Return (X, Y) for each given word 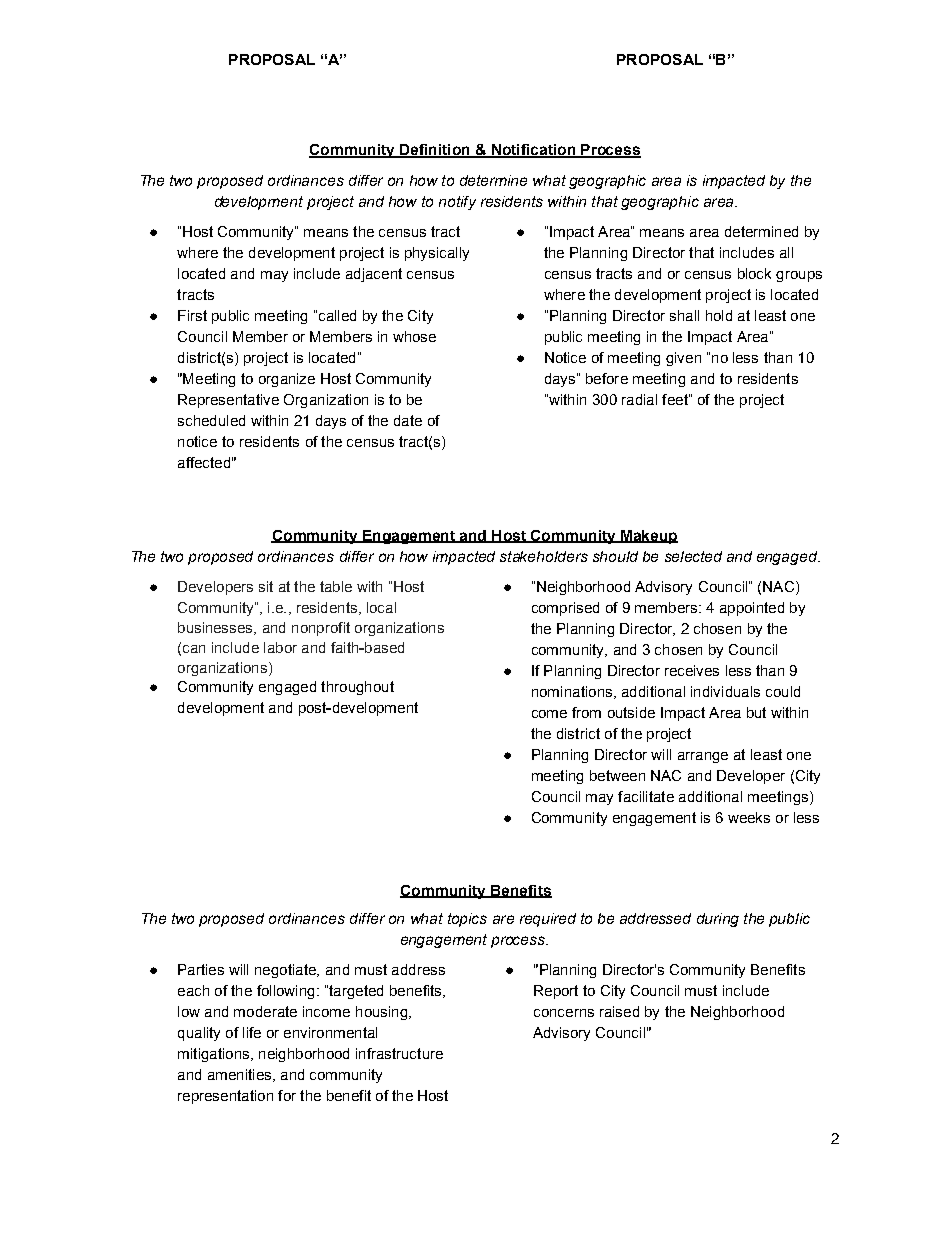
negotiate (286, 971)
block (754, 273)
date (408, 420)
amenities (241, 1075)
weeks (749, 817)
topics (467, 920)
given (683, 359)
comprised (565, 609)
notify (457, 203)
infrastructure (399, 1053)
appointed (752, 609)
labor (280, 647)
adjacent (374, 275)
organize (287, 380)
